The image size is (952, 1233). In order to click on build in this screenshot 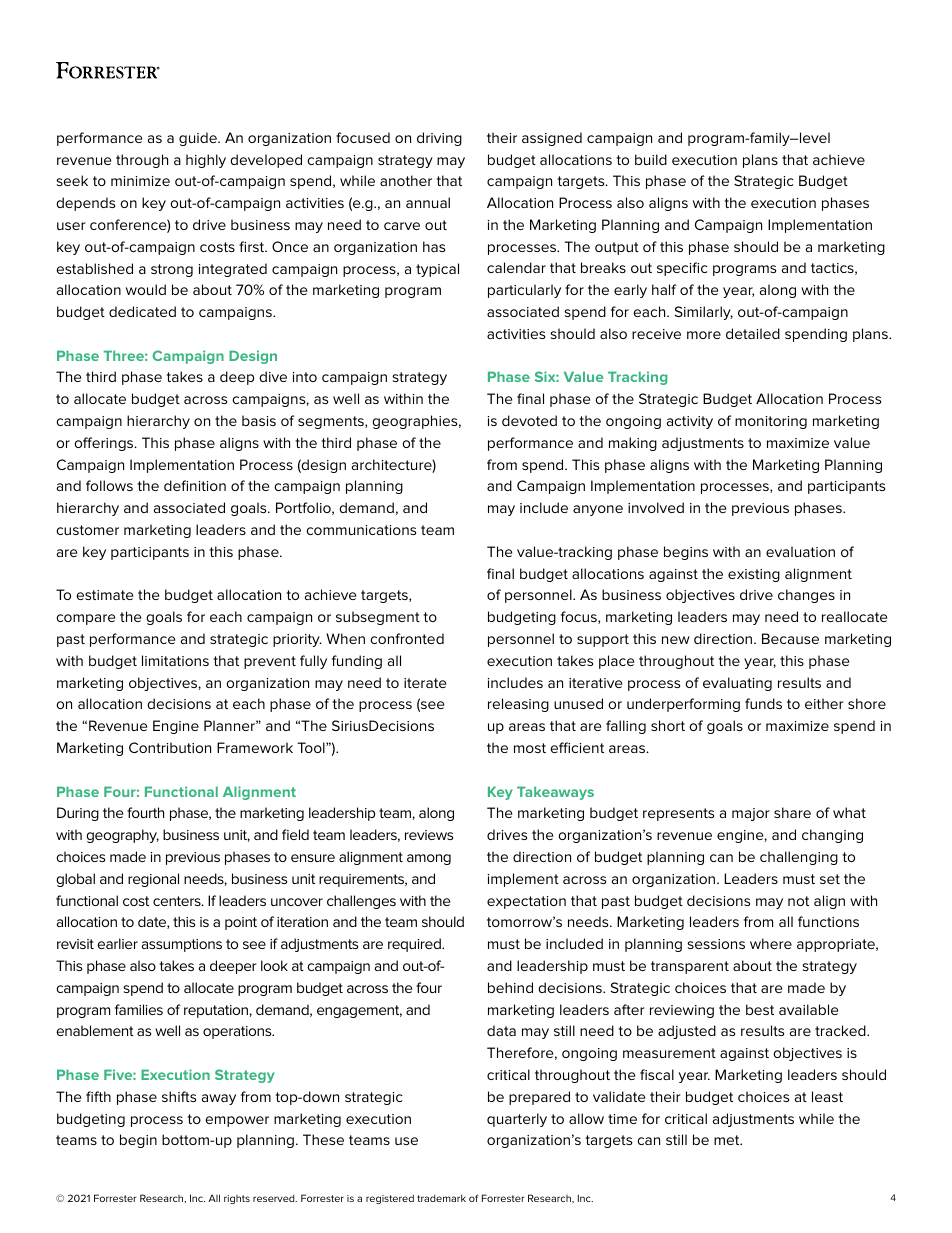, I will do `click(651, 159)`.
